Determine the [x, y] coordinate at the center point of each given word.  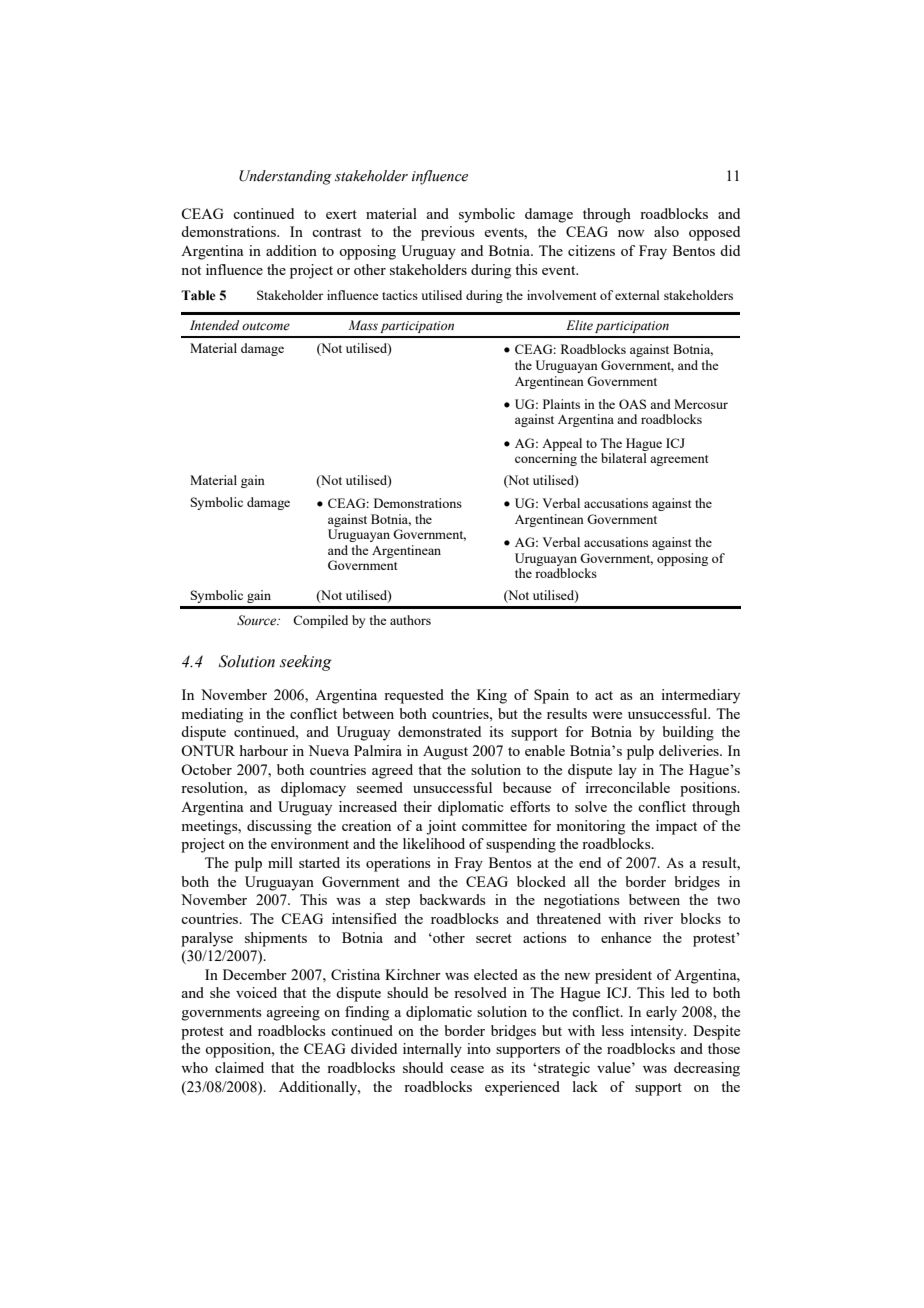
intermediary [700, 696]
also [666, 231]
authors [410, 620]
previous [448, 233]
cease [467, 1069]
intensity [658, 1032]
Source [258, 620]
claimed [239, 1067]
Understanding [285, 177]
